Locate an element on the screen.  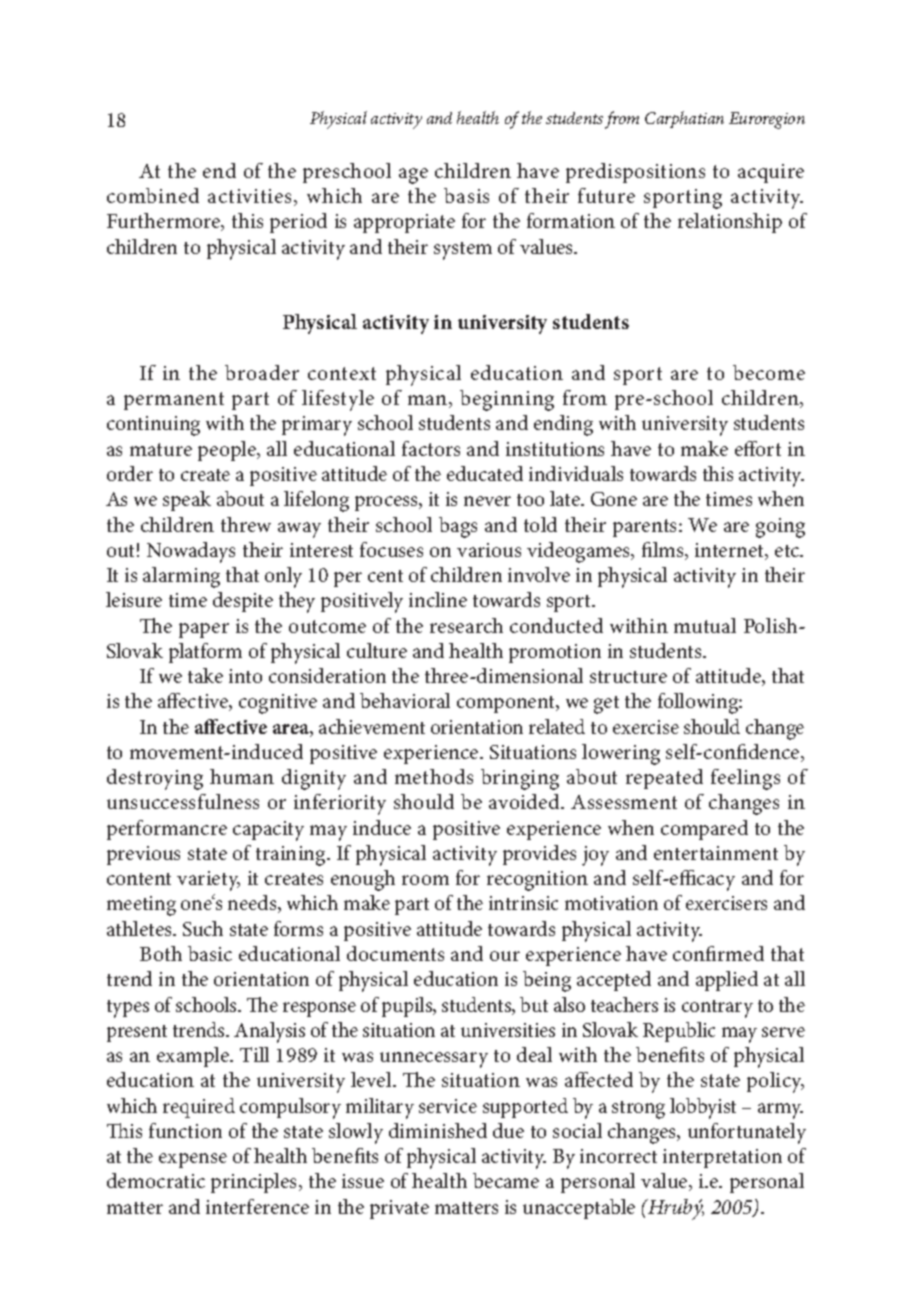
expense is located at coordinates (193, 1160).
